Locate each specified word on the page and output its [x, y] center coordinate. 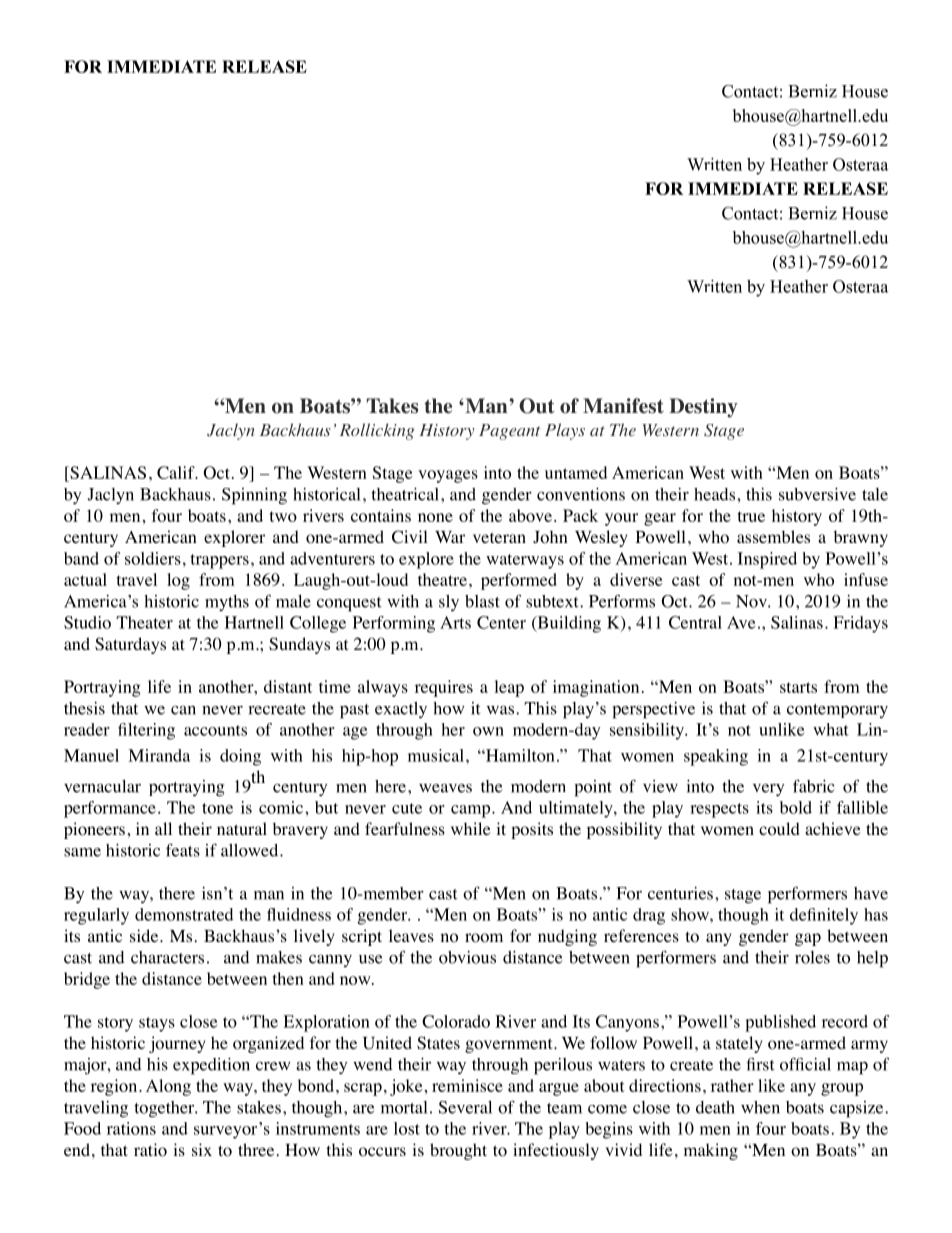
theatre [442, 579]
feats [183, 850]
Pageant [509, 432]
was [500, 710]
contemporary [837, 711]
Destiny [703, 408]
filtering [146, 731]
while [471, 828]
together [165, 1109]
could [779, 829]
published [780, 1023]
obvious [467, 957]
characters [167, 957]
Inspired [767, 560]
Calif [177, 472]
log [178, 581]
